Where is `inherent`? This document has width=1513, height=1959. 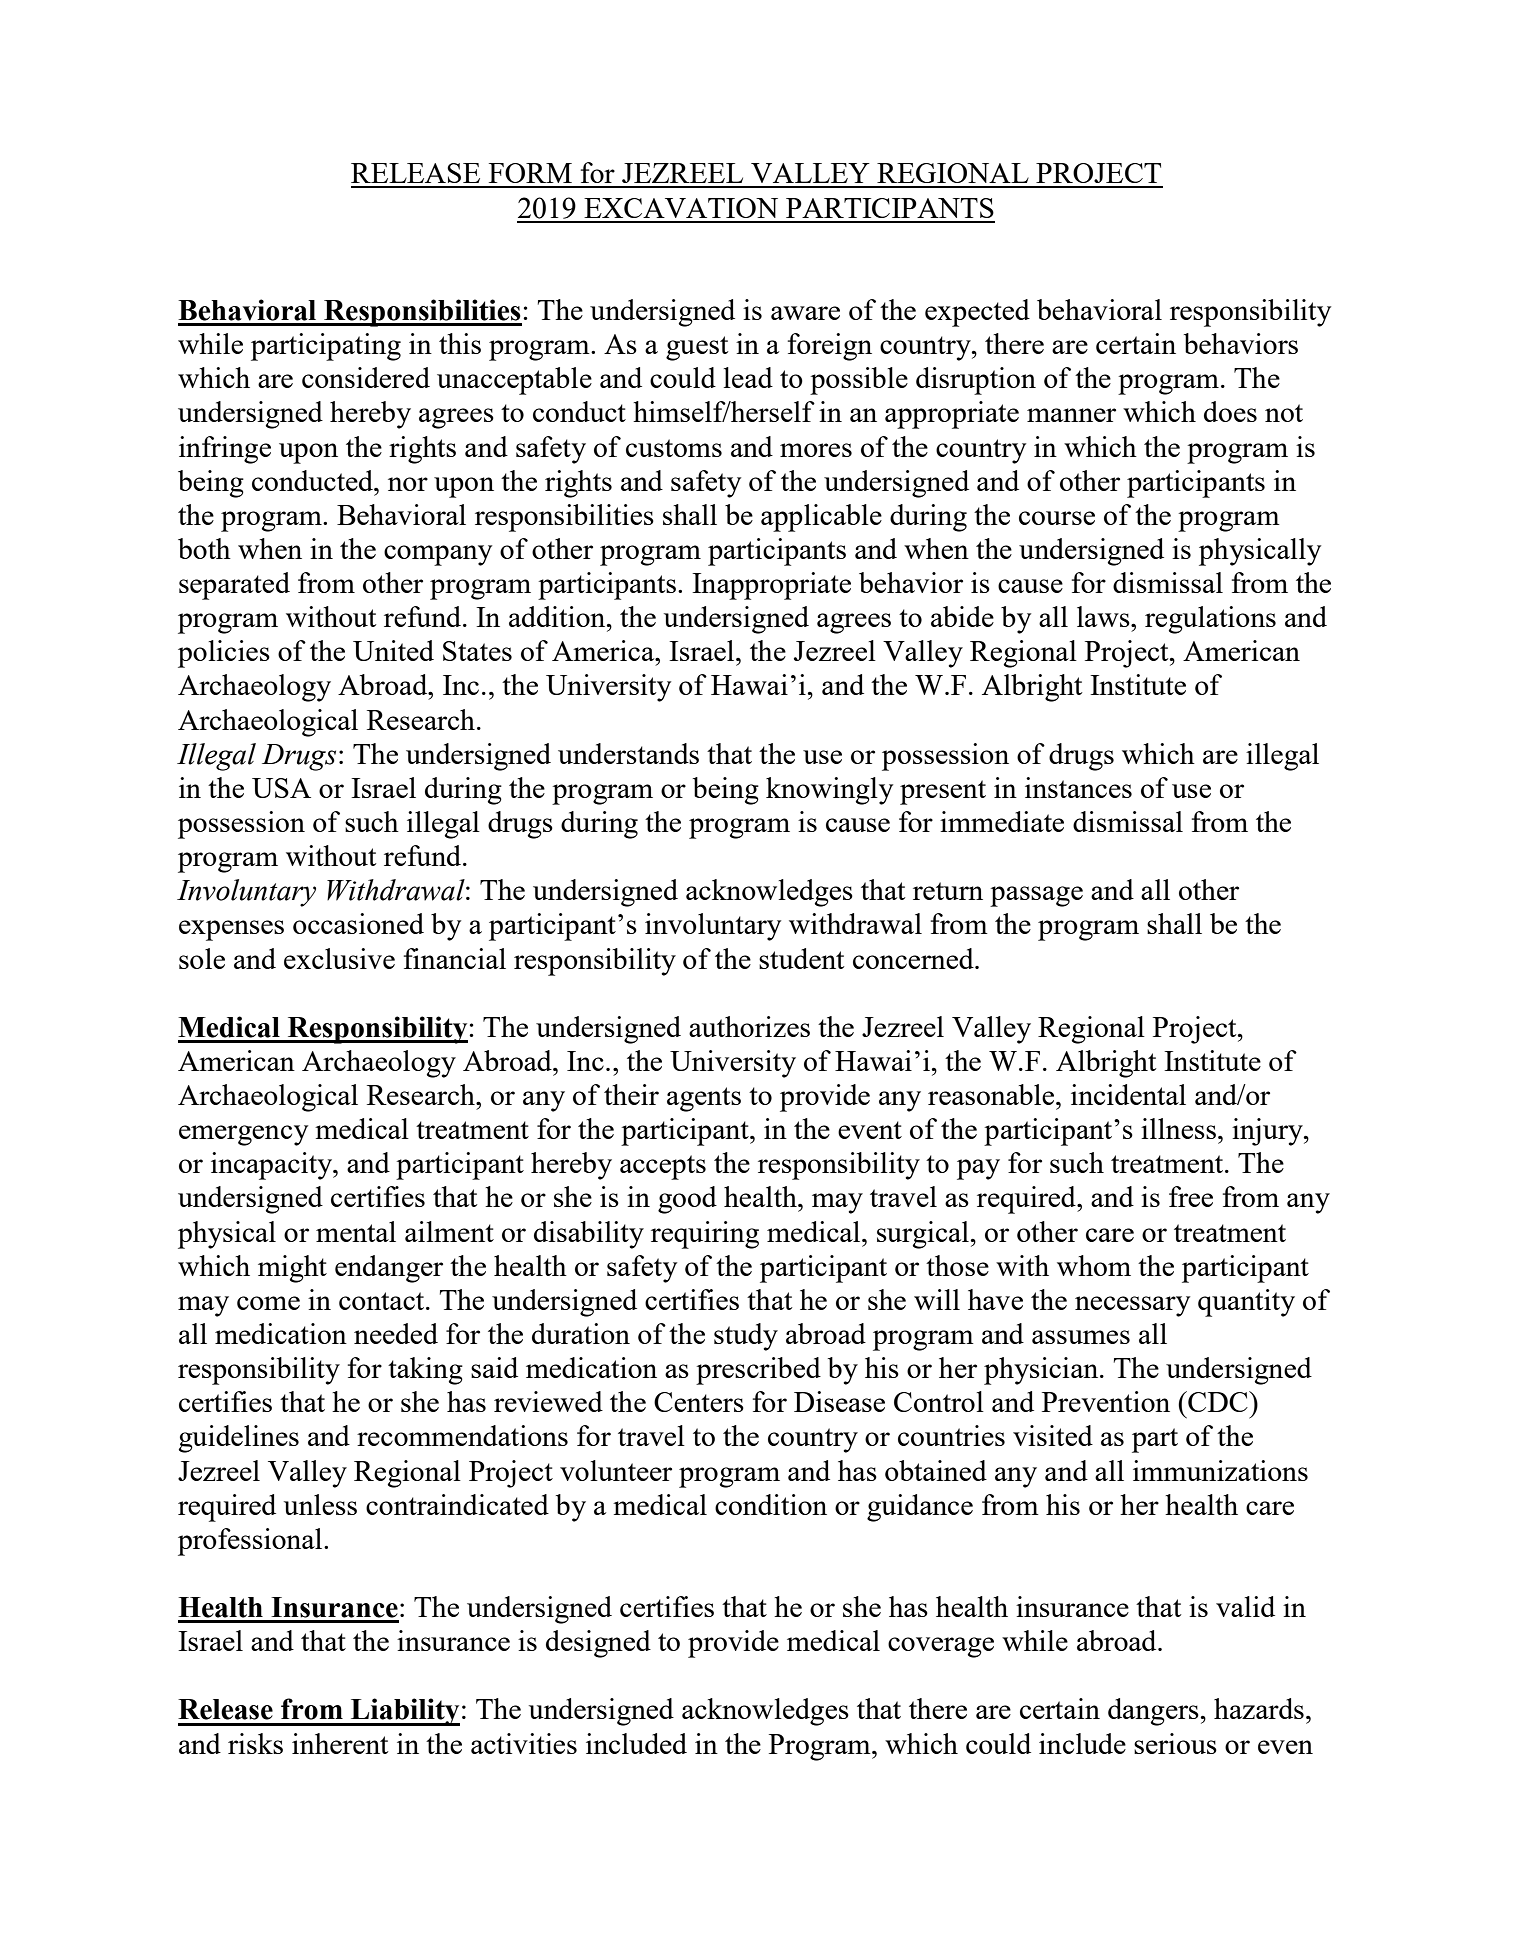 inherent is located at coordinates (340, 1743).
